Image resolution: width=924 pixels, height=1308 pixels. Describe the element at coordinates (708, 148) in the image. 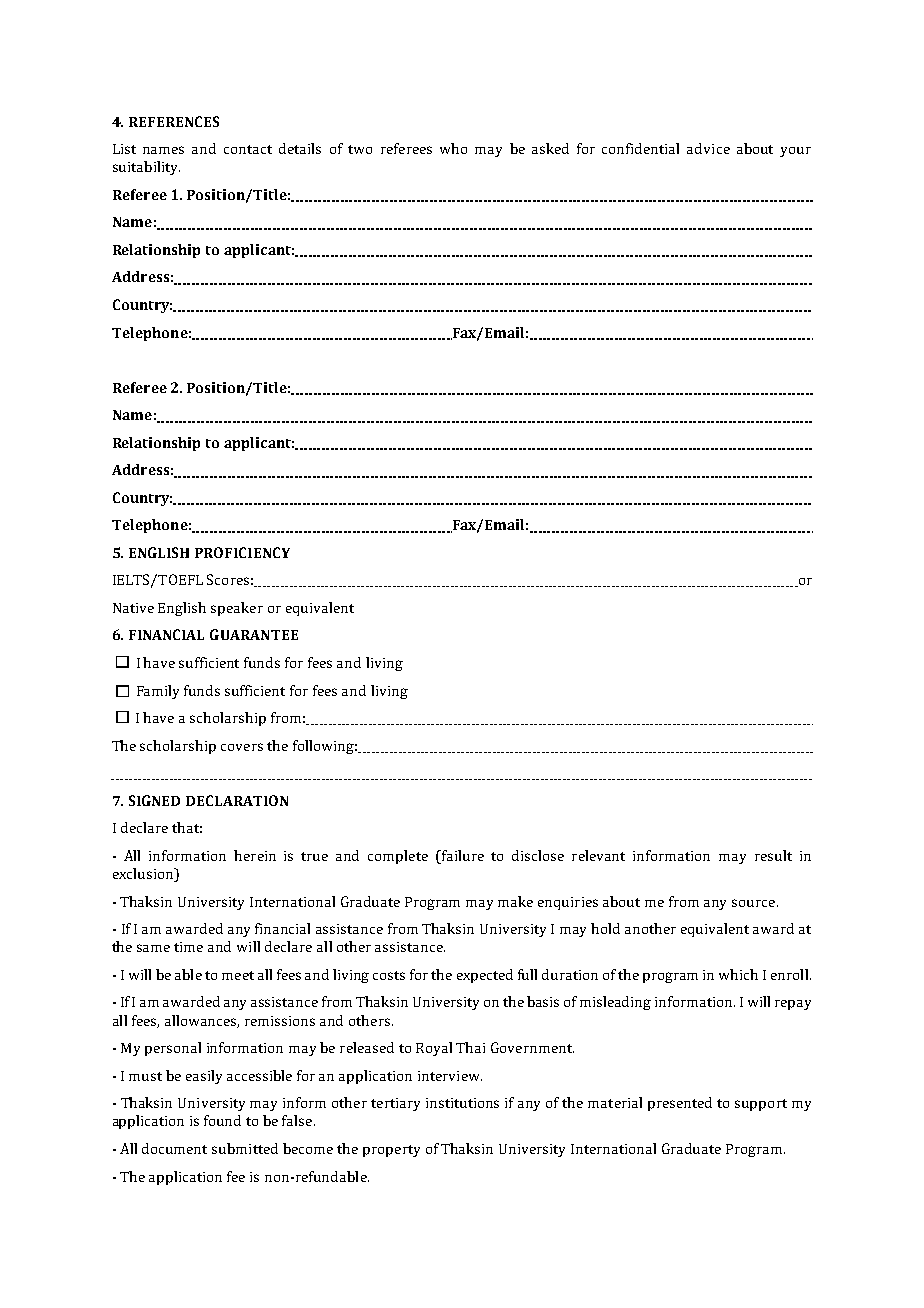

I see `advice` at that location.
